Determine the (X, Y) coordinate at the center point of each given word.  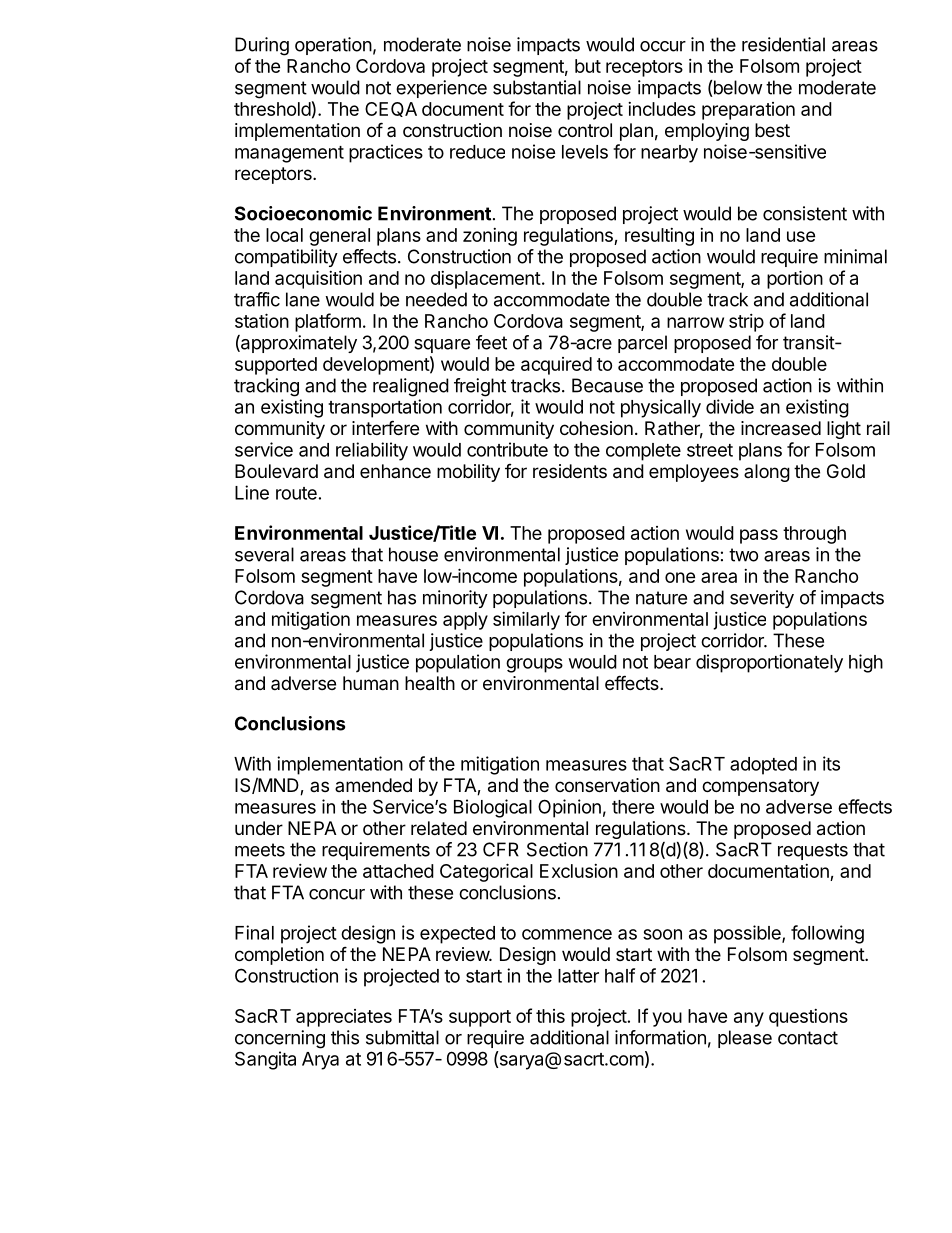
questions (808, 1018)
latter (578, 976)
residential (783, 44)
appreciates (344, 1018)
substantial (537, 87)
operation (333, 46)
